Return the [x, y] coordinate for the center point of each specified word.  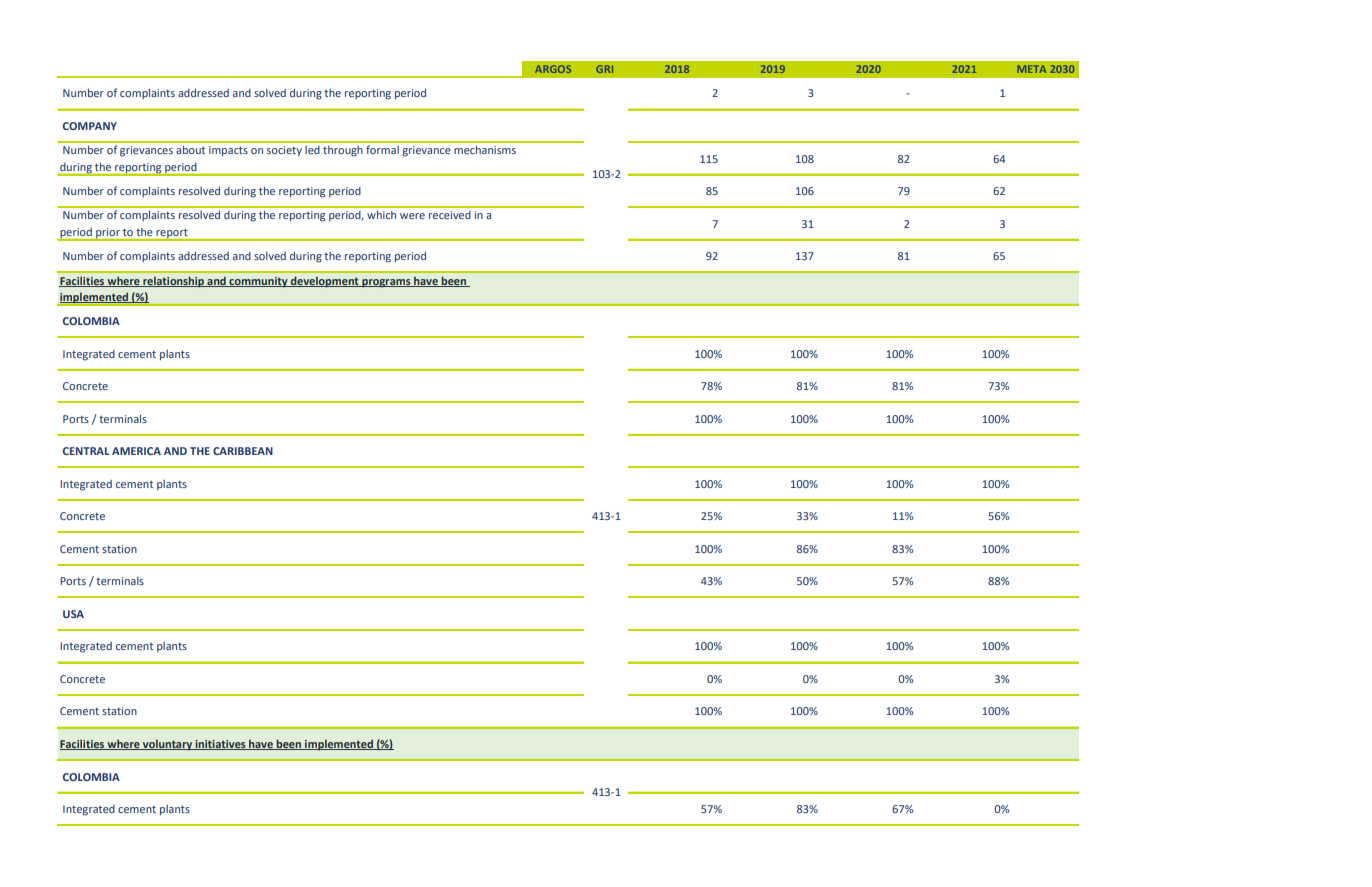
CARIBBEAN [243, 451]
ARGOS [553, 69]
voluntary [167, 745]
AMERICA [136, 451]
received [450, 215]
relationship [173, 282]
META [1032, 69]
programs [386, 283]
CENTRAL [86, 451]
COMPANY [90, 126]
